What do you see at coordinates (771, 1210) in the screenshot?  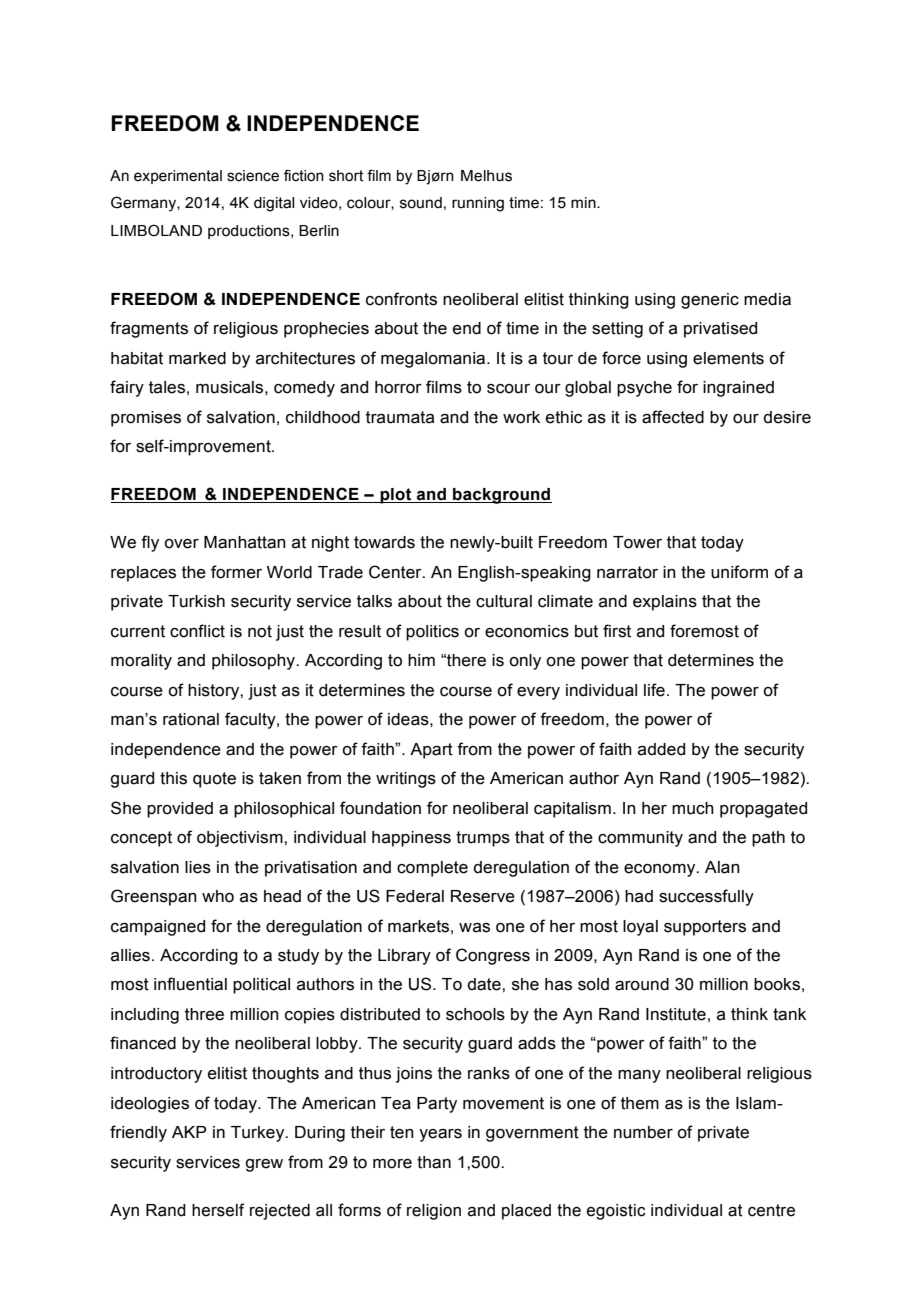 I see `centre` at bounding box center [771, 1210].
